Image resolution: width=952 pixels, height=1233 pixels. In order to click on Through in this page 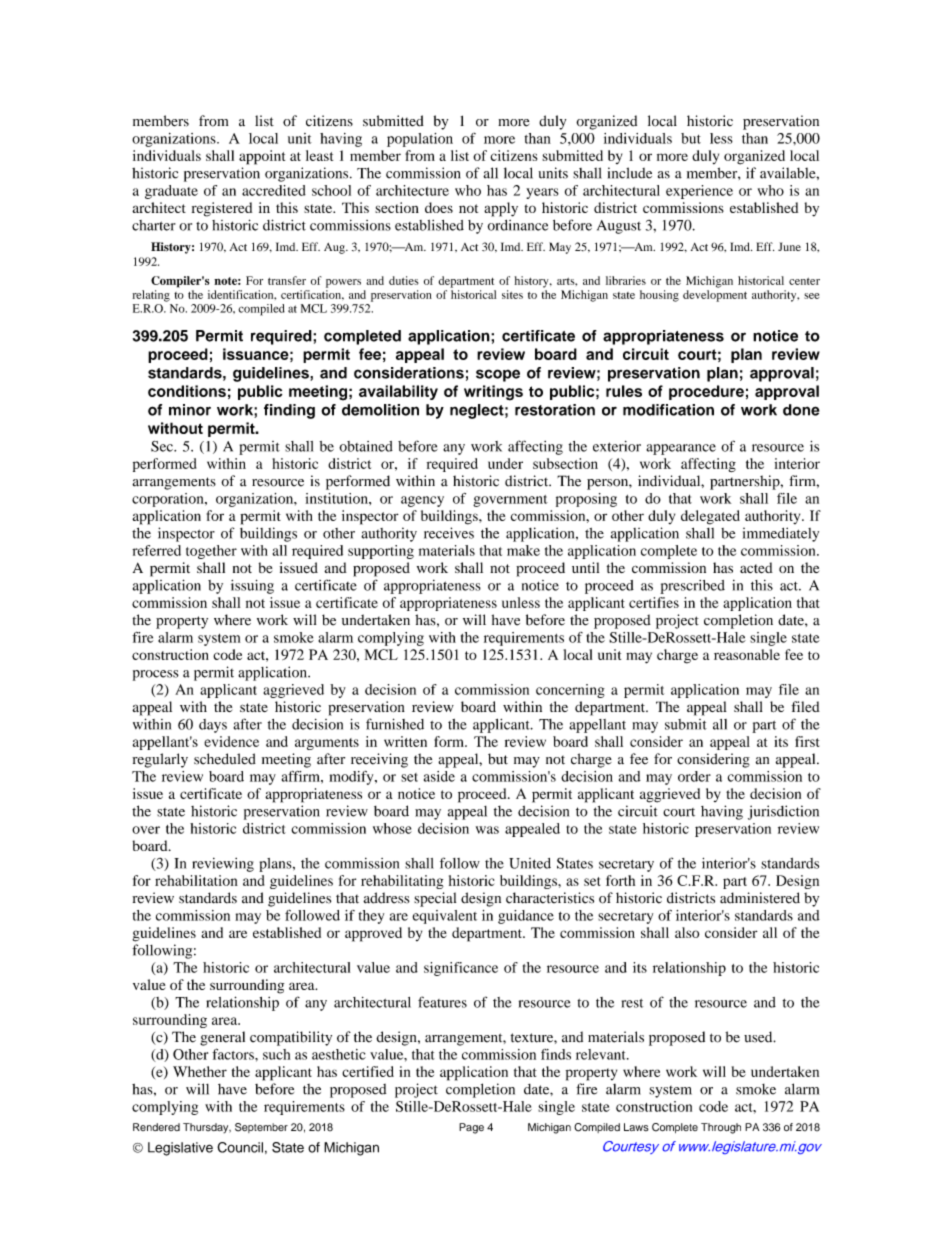, I will do `click(721, 1128)`.
